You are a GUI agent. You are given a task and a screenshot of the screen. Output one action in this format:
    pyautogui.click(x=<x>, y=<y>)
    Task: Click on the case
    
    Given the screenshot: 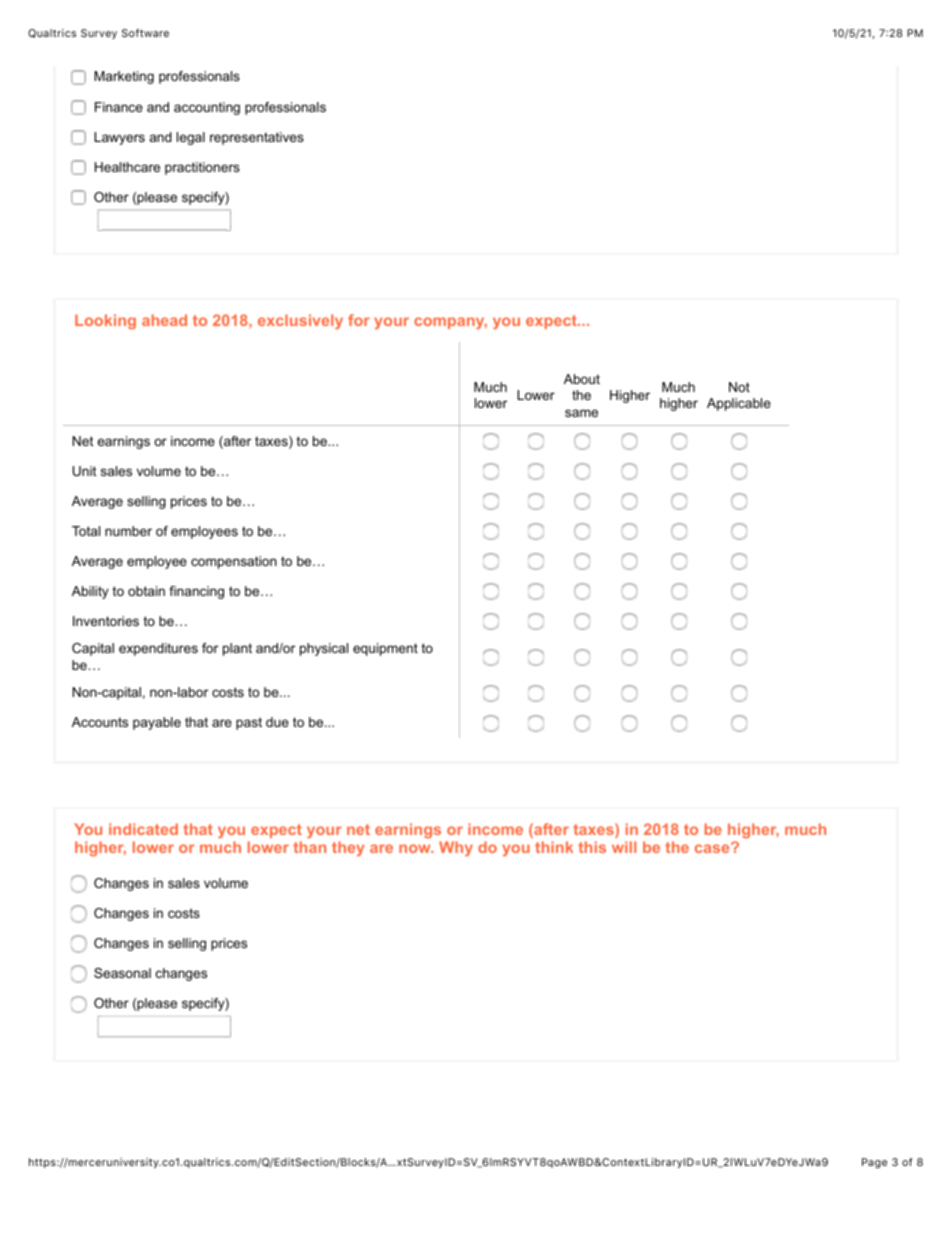 What is the action you would take?
    pyautogui.click(x=713, y=848)
